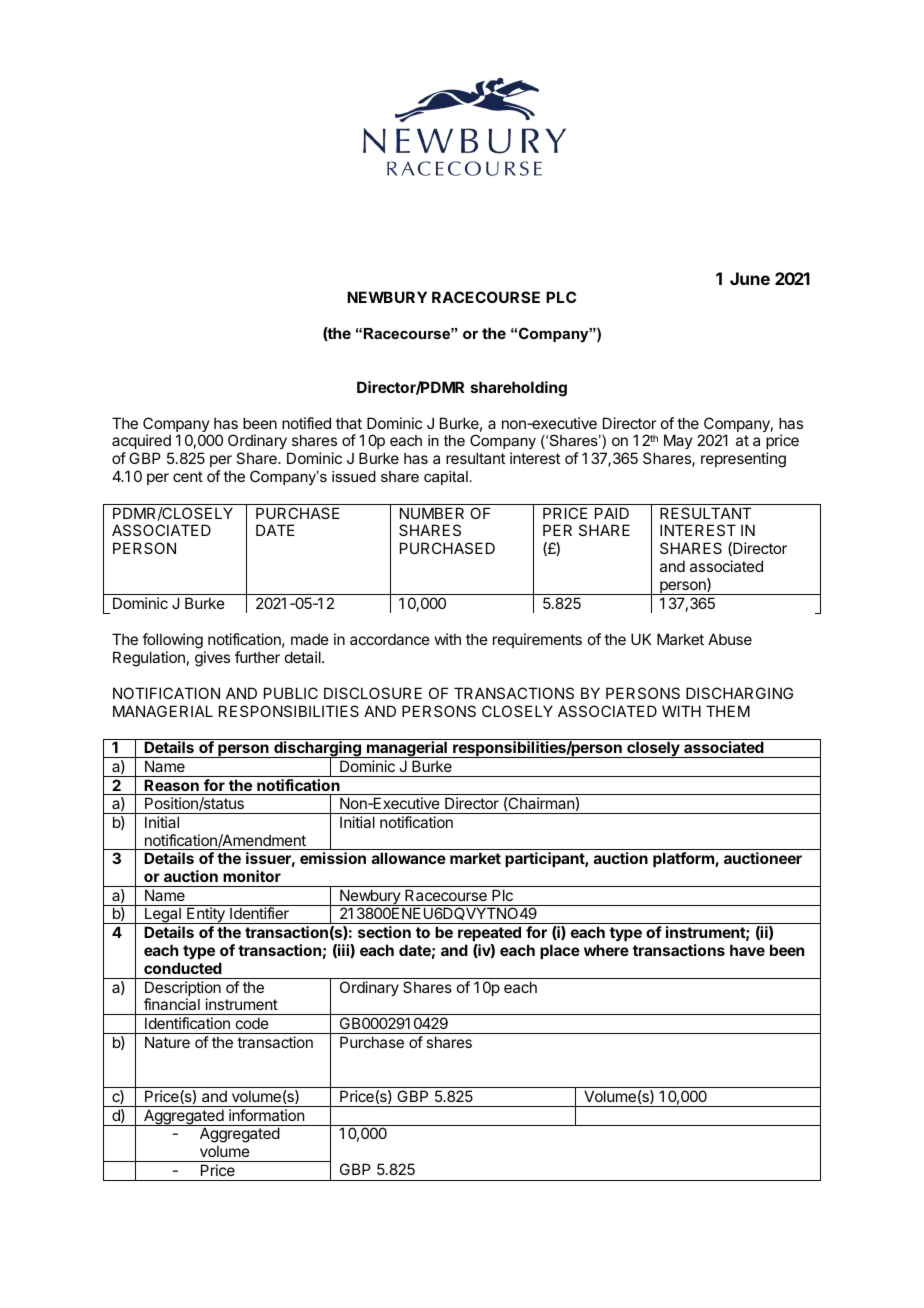 The height and width of the screenshot is (1308, 924). Describe the element at coordinates (678, 441) in the screenshot. I see `May` at that location.
